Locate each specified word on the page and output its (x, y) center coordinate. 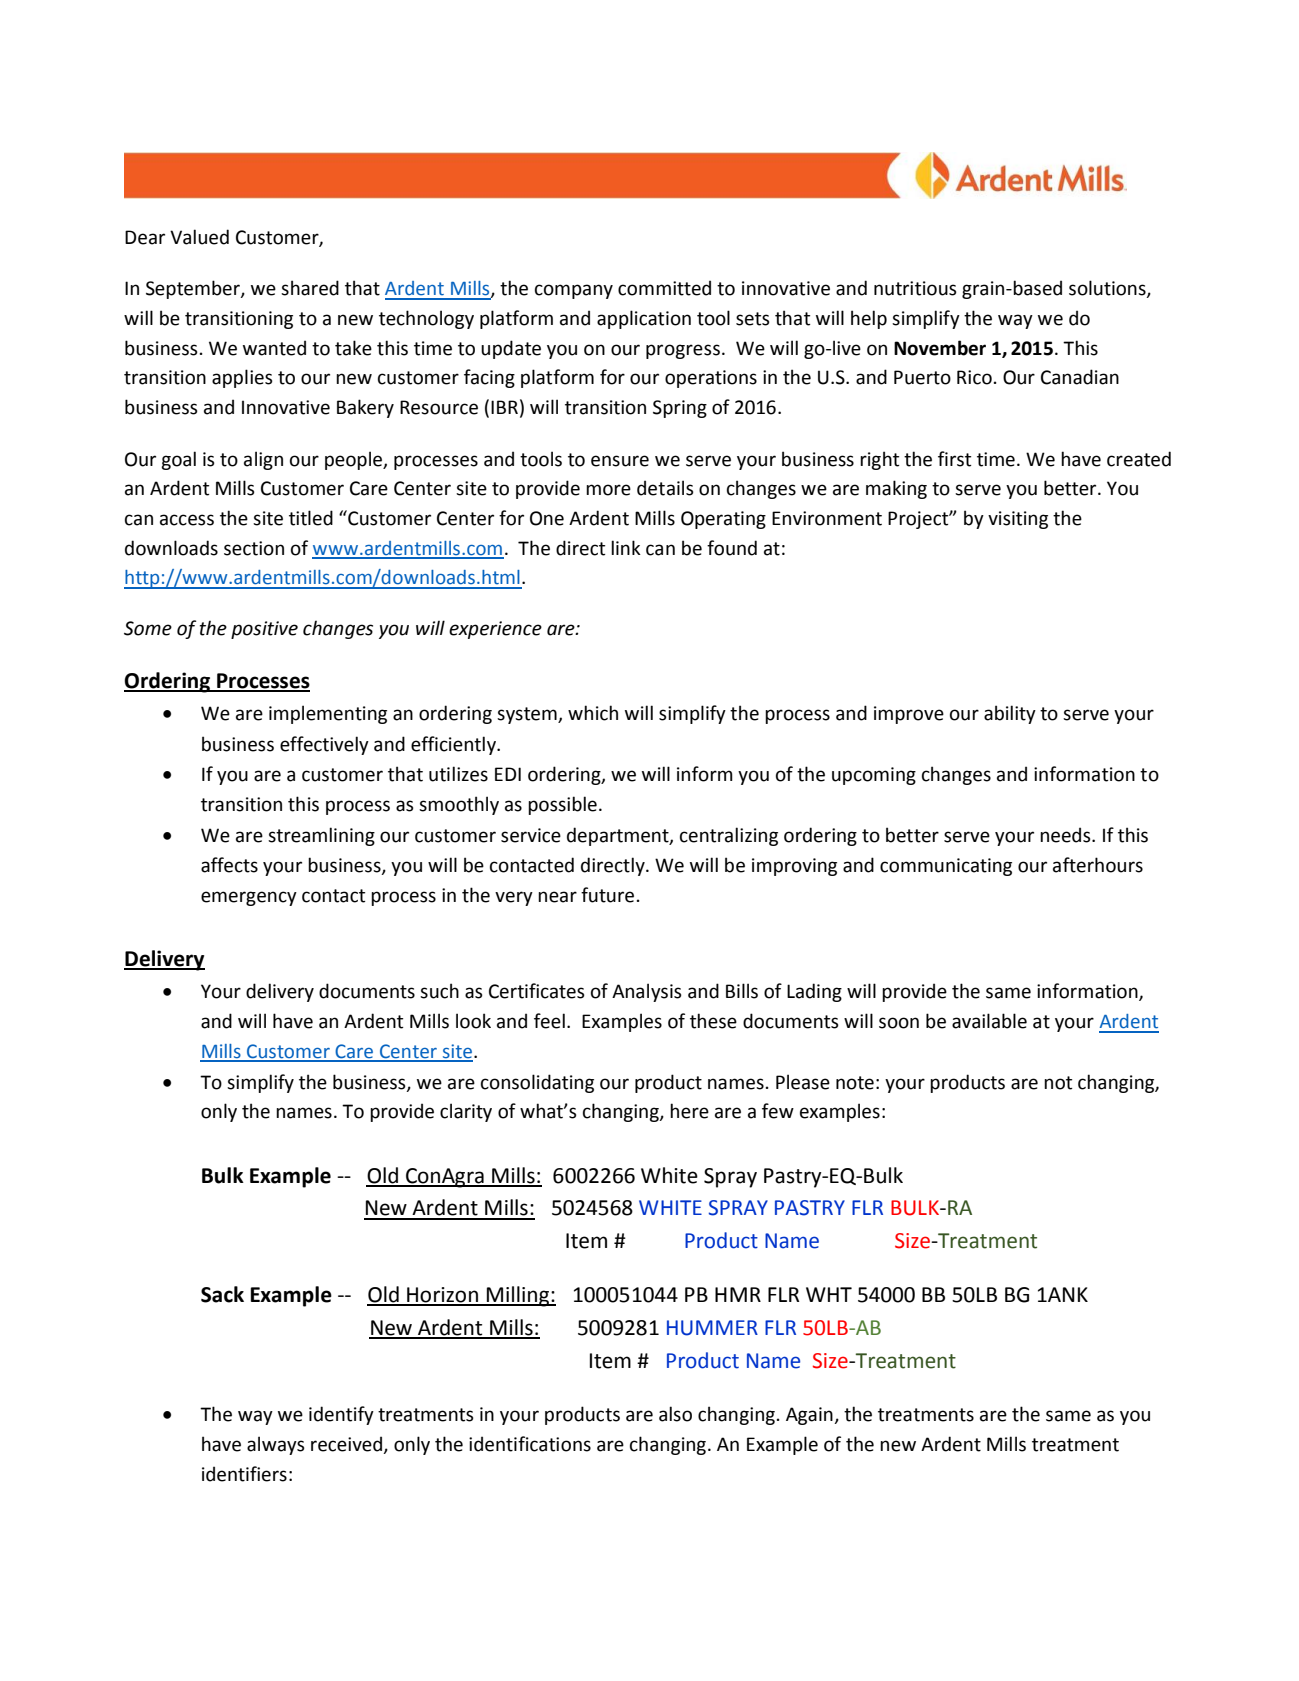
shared (310, 288)
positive (264, 630)
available (989, 1021)
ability (1010, 714)
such (439, 991)
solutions (1108, 289)
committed (664, 288)
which (593, 713)
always (276, 1445)
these (713, 1021)
